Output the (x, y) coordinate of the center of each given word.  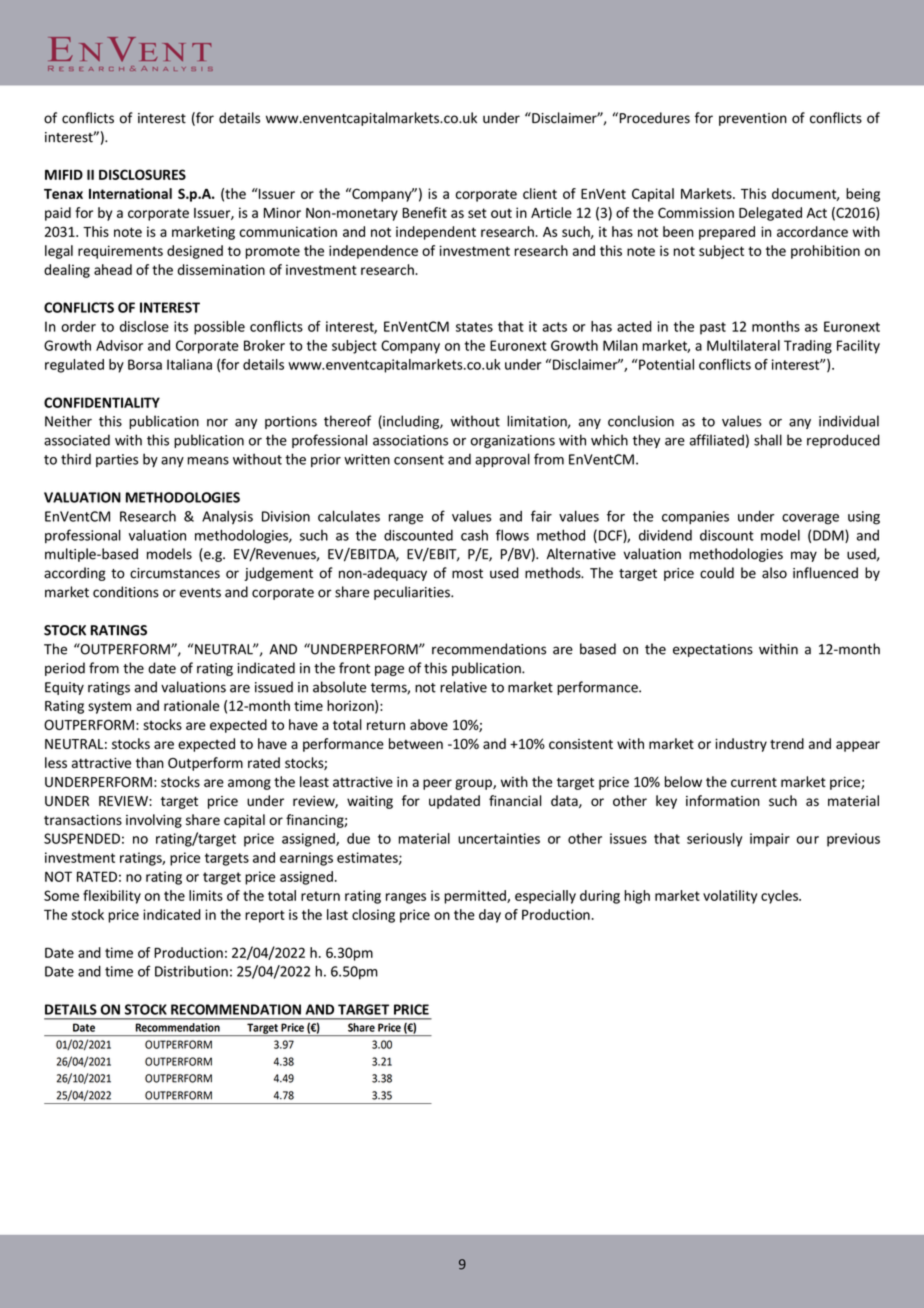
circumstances (175, 573)
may (804, 556)
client (540, 193)
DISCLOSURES (142, 174)
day (490, 916)
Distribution (191, 971)
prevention (753, 119)
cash (474, 535)
